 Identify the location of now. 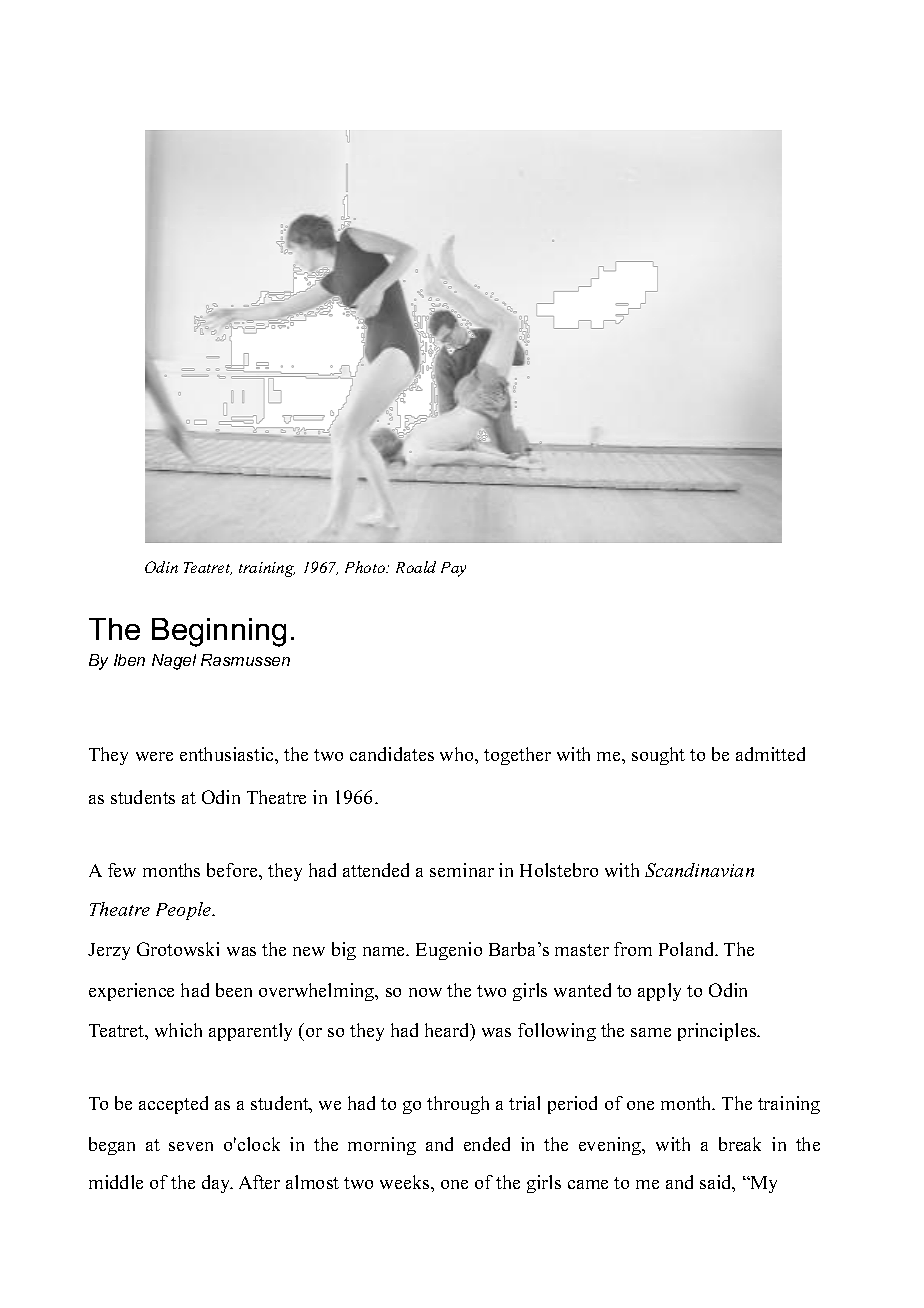
(425, 992).
